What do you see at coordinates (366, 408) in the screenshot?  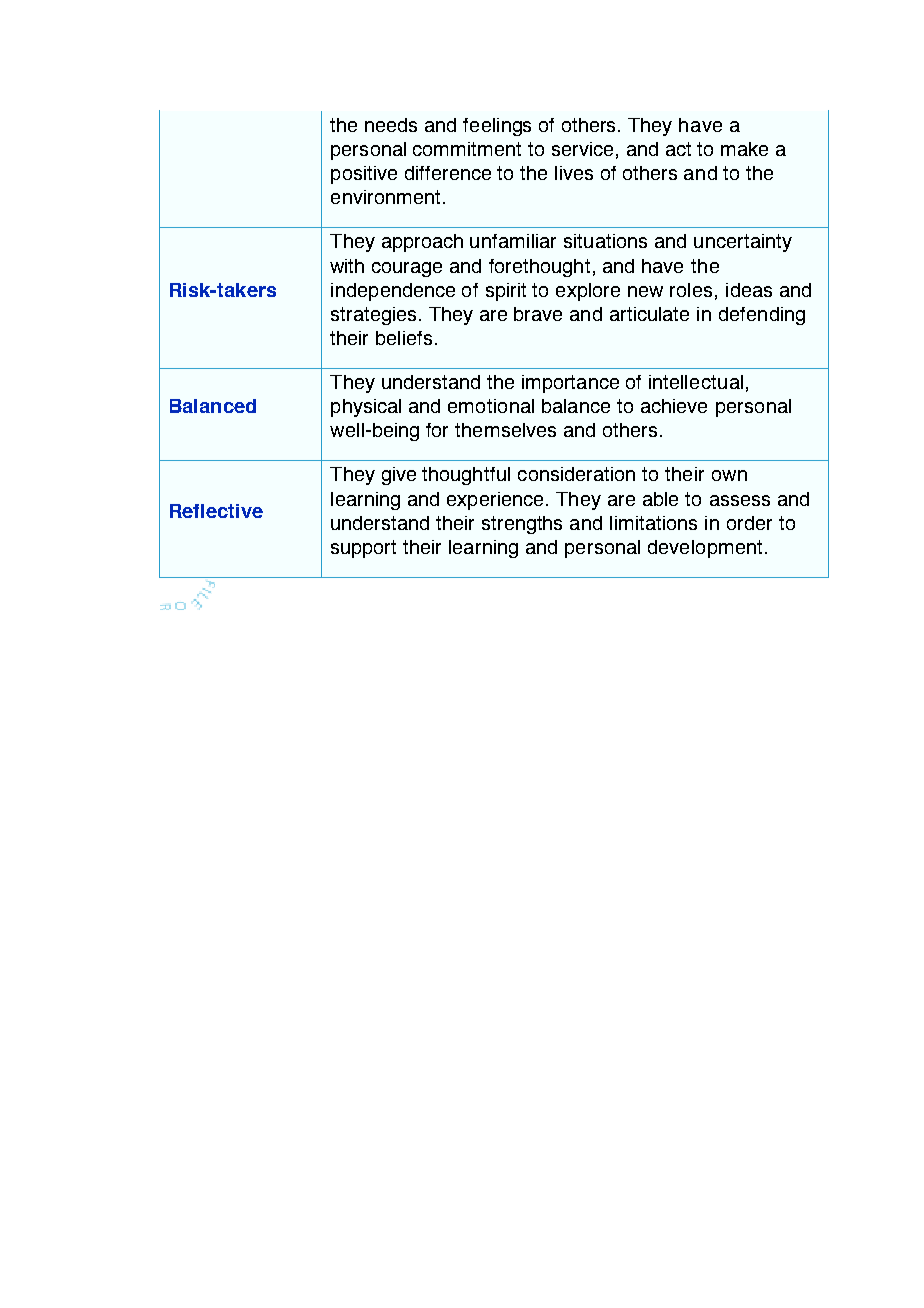 I see `physical` at bounding box center [366, 408].
